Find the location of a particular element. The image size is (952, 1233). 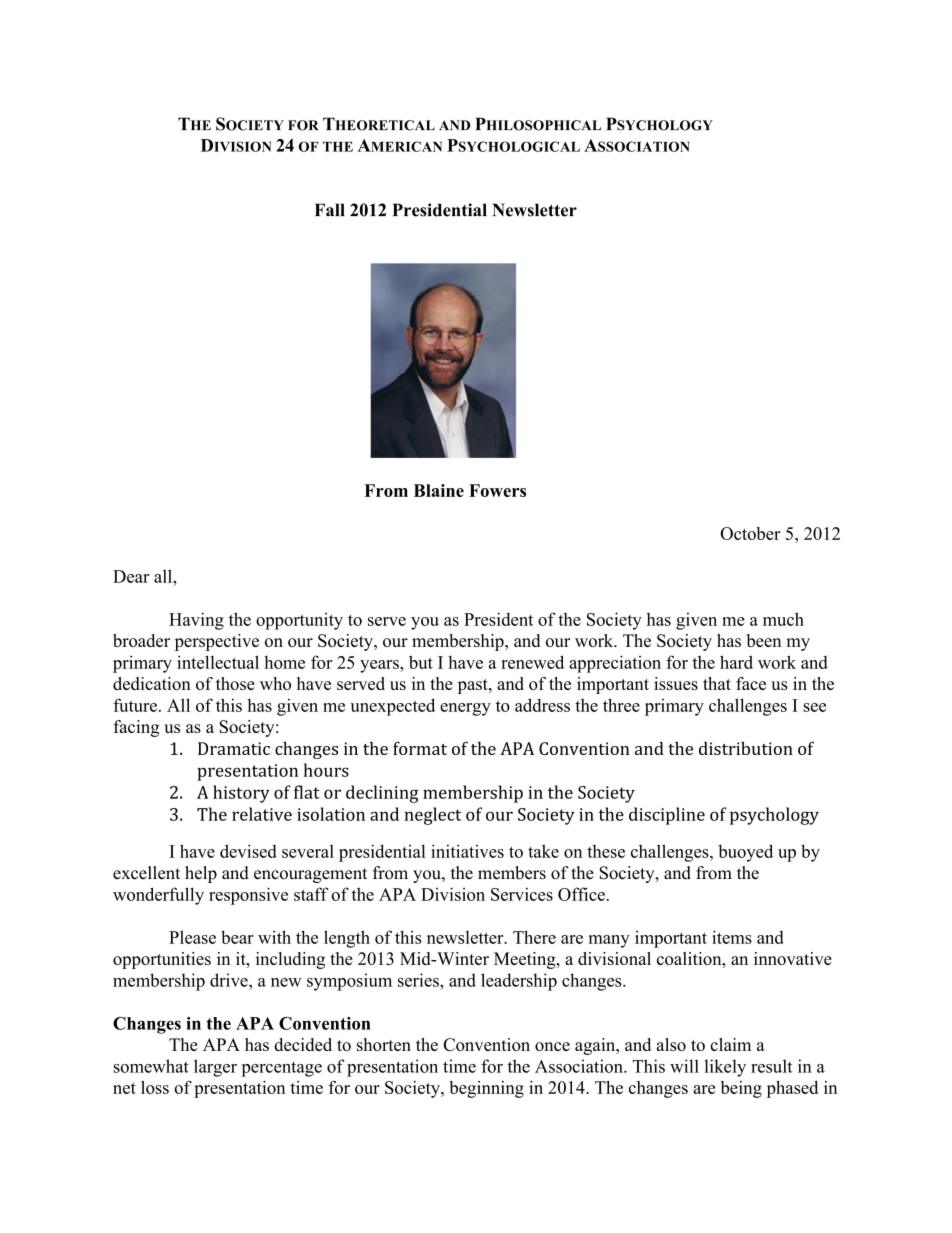

October is located at coordinates (750, 533).
